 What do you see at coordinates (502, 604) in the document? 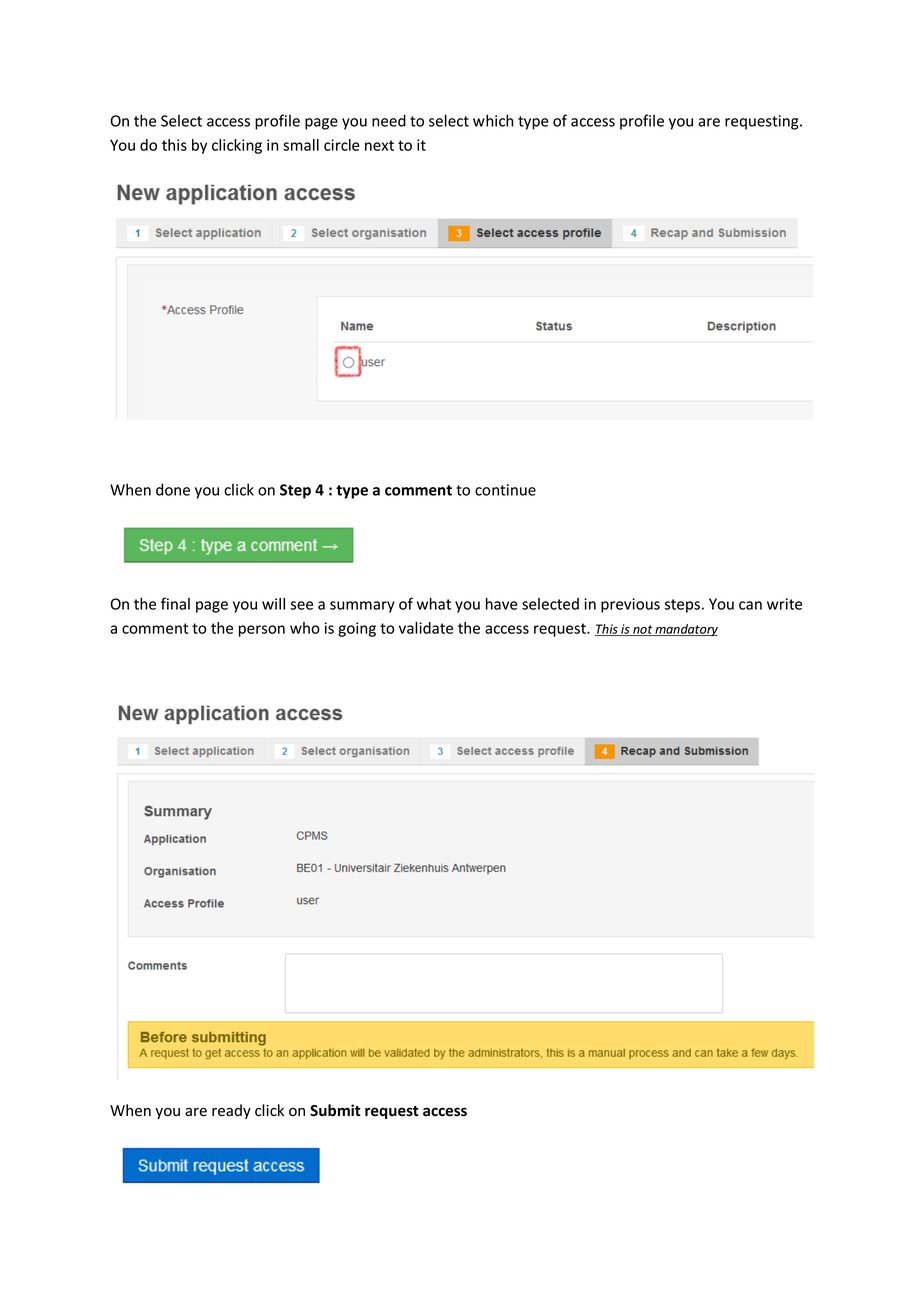
I see `have` at bounding box center [502, 604].
